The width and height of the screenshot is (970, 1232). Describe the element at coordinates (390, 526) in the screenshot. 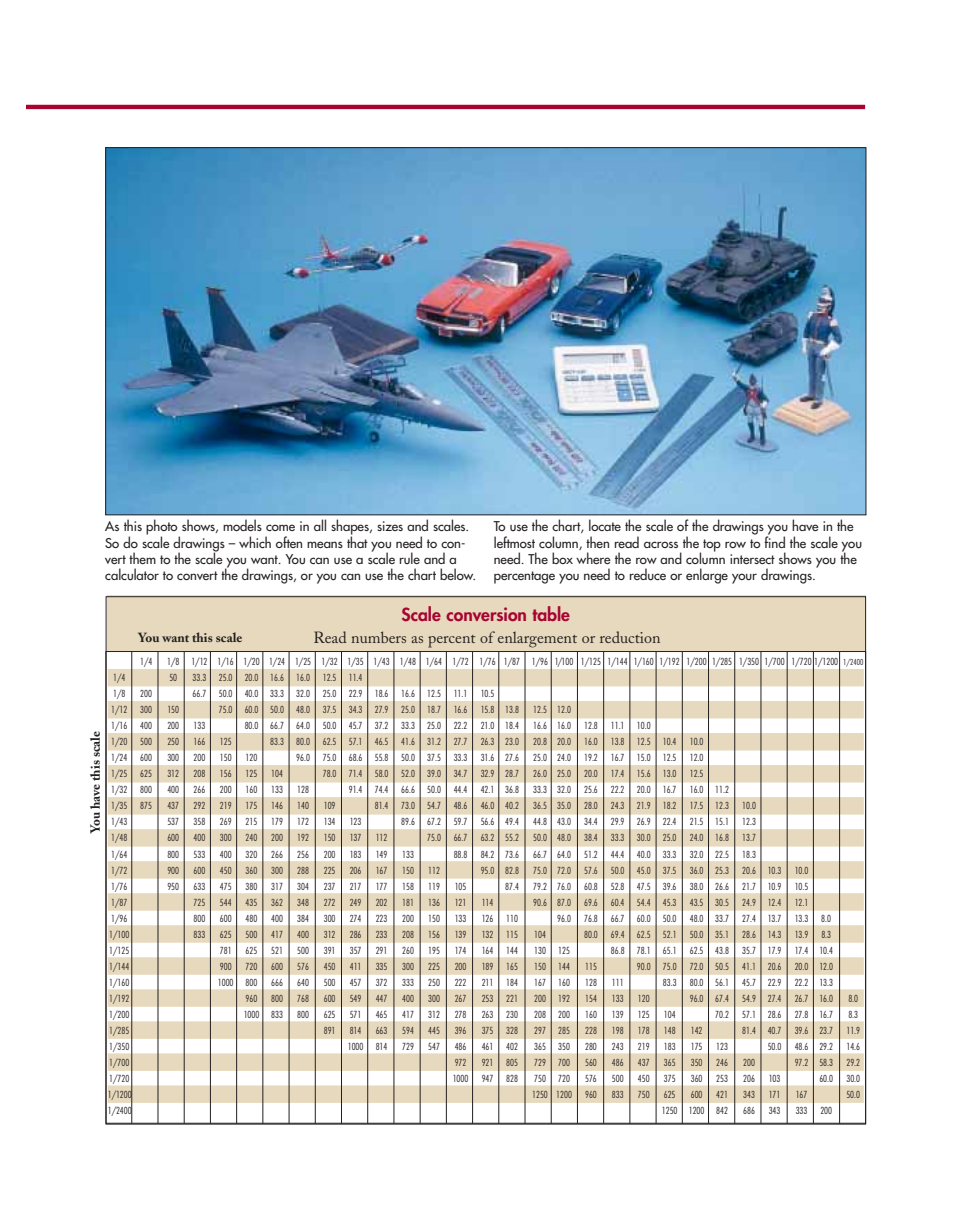

I see `sizes` at that location.
